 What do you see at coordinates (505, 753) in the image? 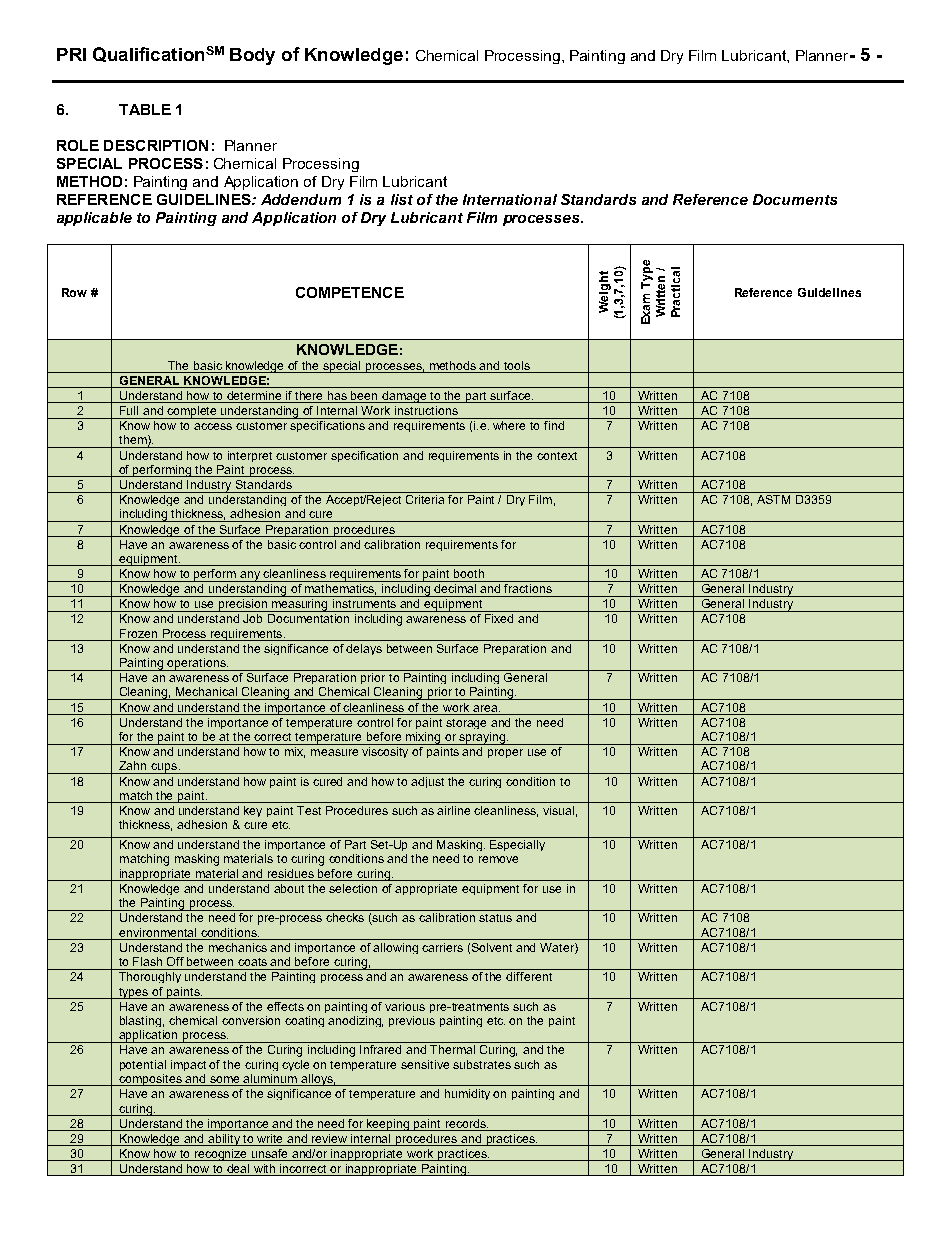
I see `proper` at bounding box center [505, 753].
